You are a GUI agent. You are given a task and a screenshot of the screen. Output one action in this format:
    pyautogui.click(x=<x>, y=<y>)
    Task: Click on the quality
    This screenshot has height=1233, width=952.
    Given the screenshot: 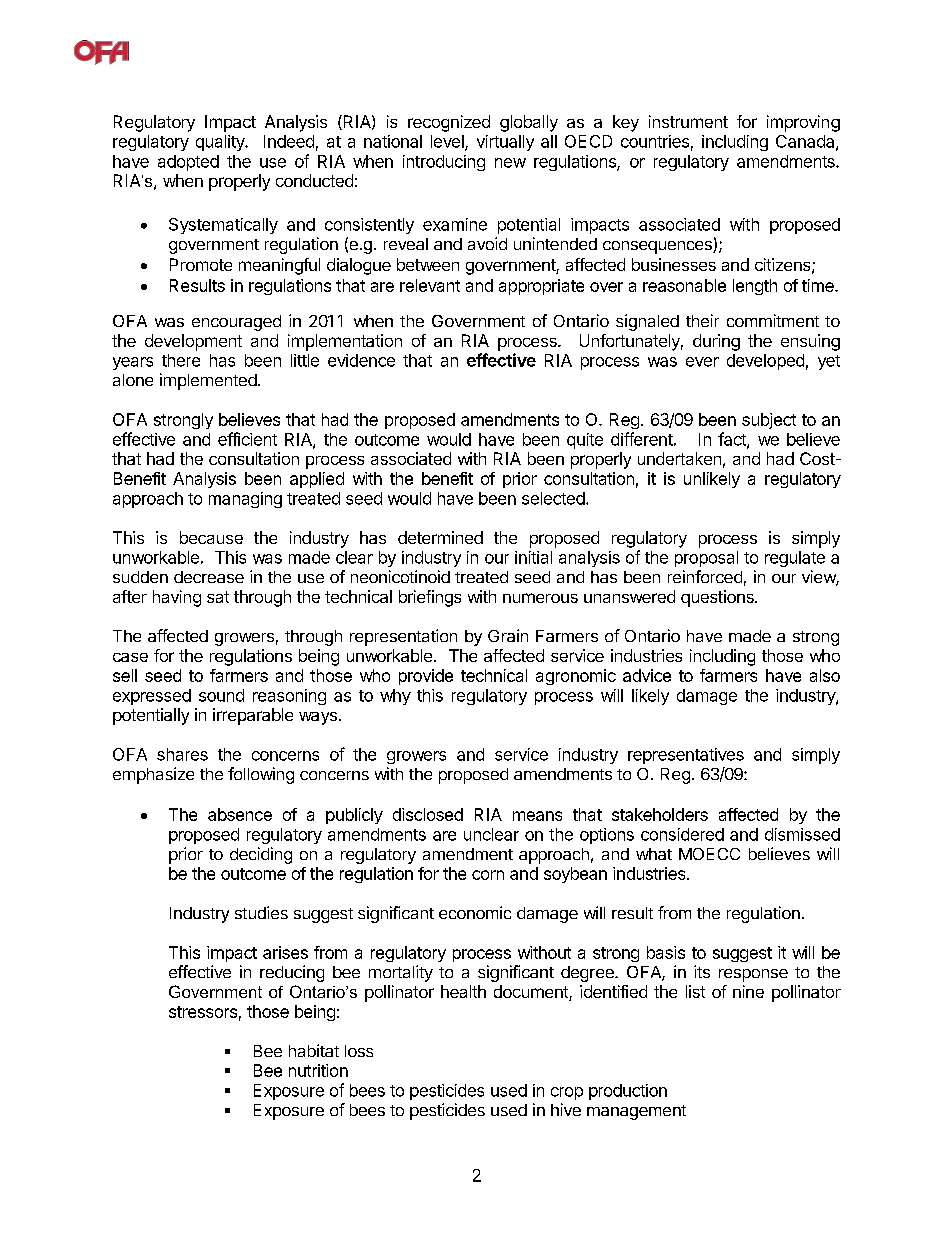 What is the action you would take?
    pyautogui.click(x=221, y=143)
